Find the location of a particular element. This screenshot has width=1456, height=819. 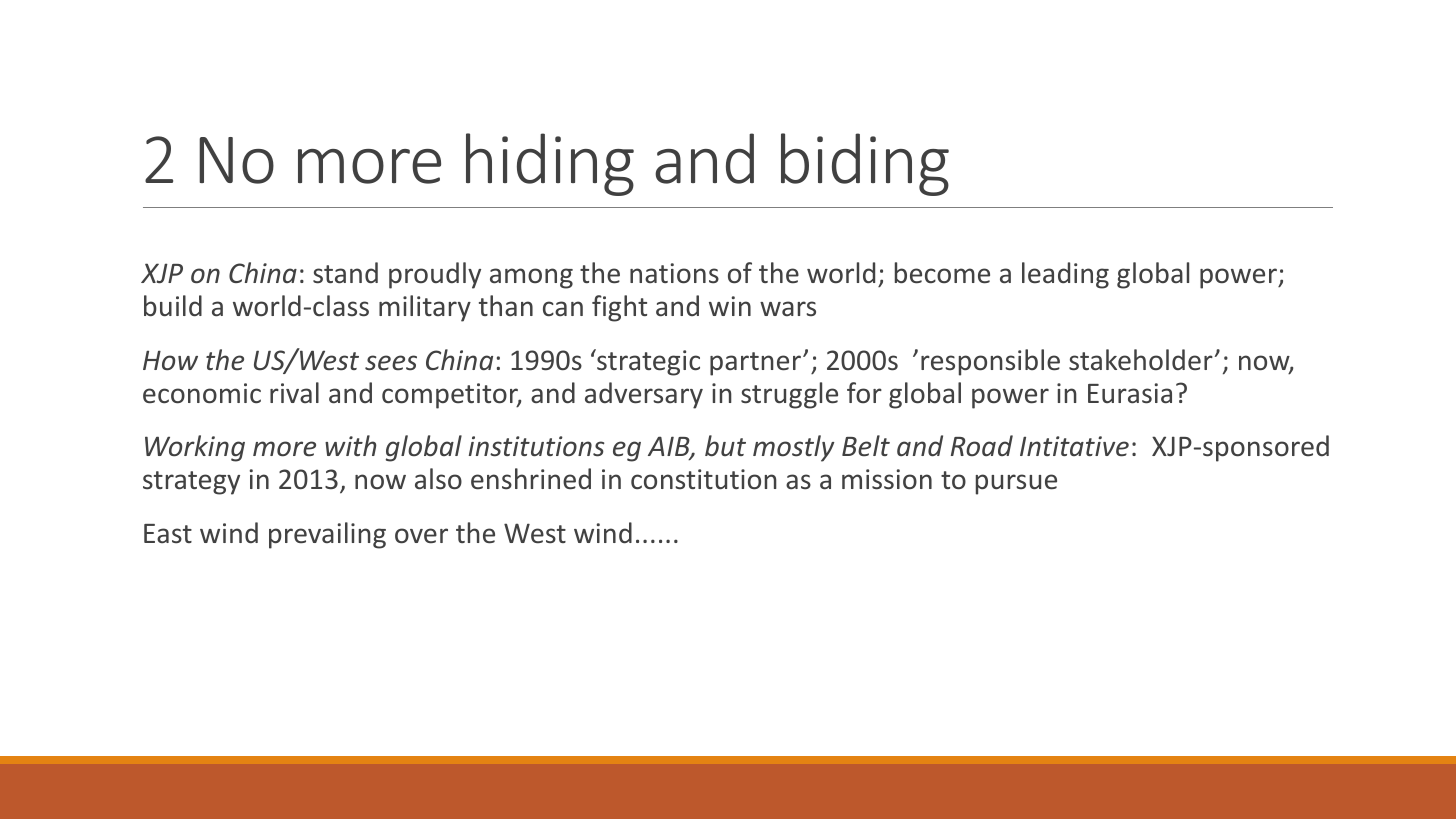

responsible is located at coordinates (990, 362).
